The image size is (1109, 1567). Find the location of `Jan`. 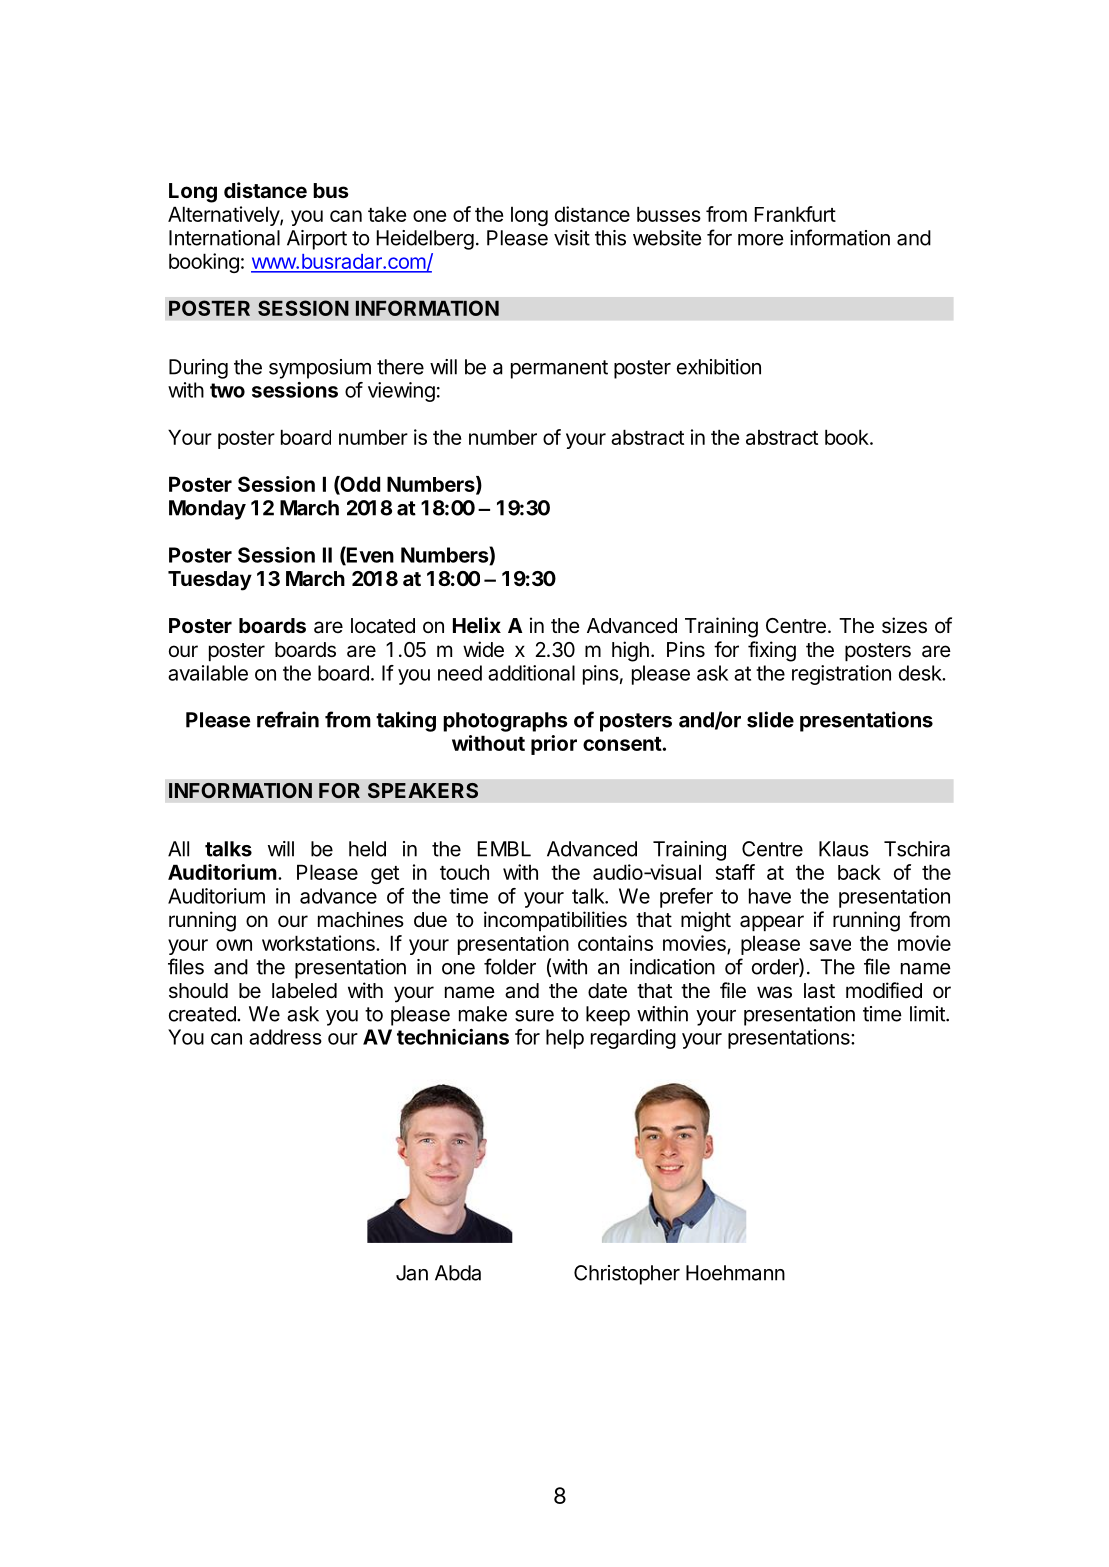

Jan is located at coordinates (412, 1273).
